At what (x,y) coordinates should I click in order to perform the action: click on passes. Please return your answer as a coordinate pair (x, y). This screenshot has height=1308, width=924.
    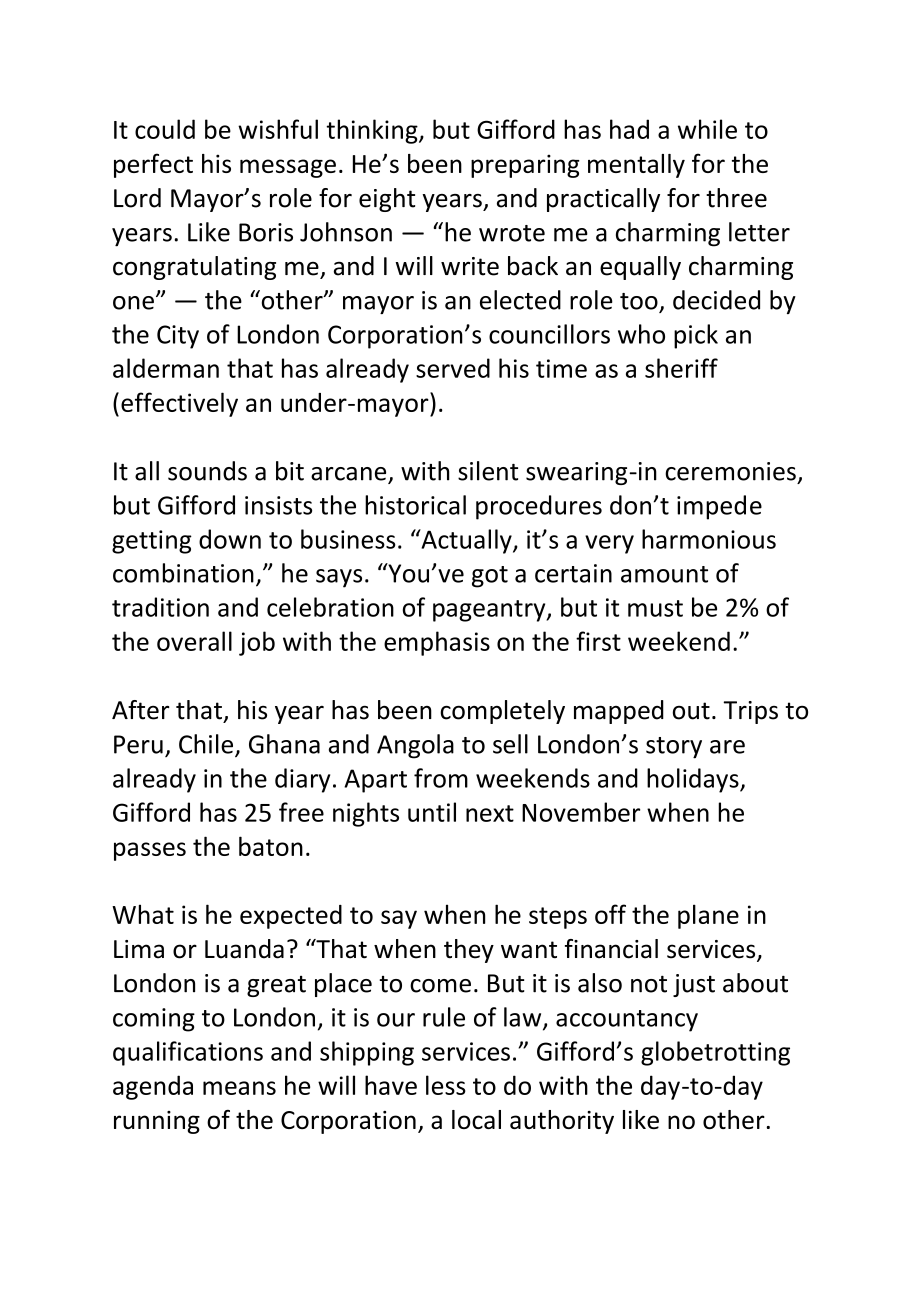
    Looking at the image, I should click on (150, 851).
